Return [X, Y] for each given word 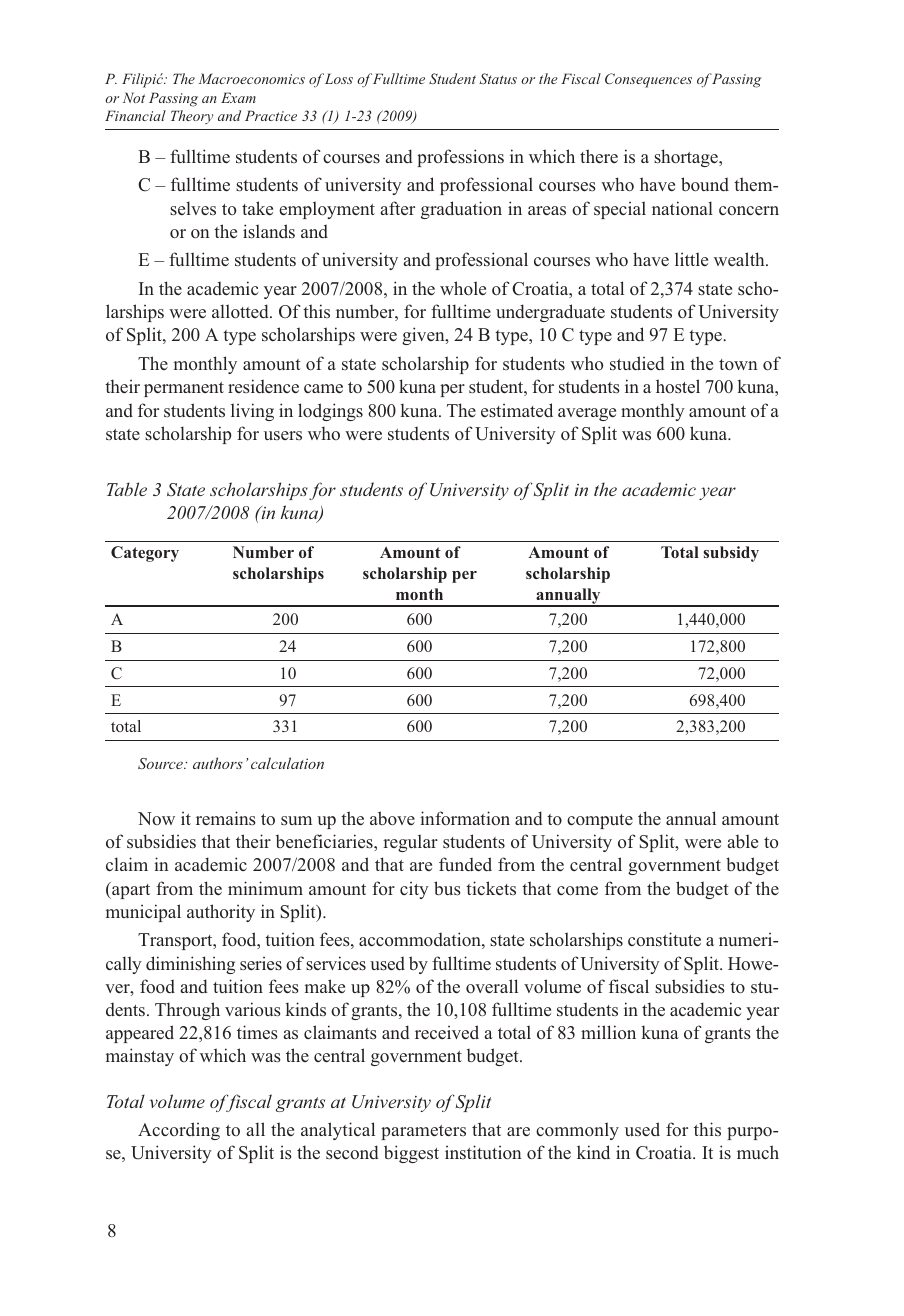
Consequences [648, 80]
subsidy [731, 554]
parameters [423, 1132]
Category [145, 554]
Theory [192, 117]
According [179, 1131]
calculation [287, 763]
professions [460, 158]
